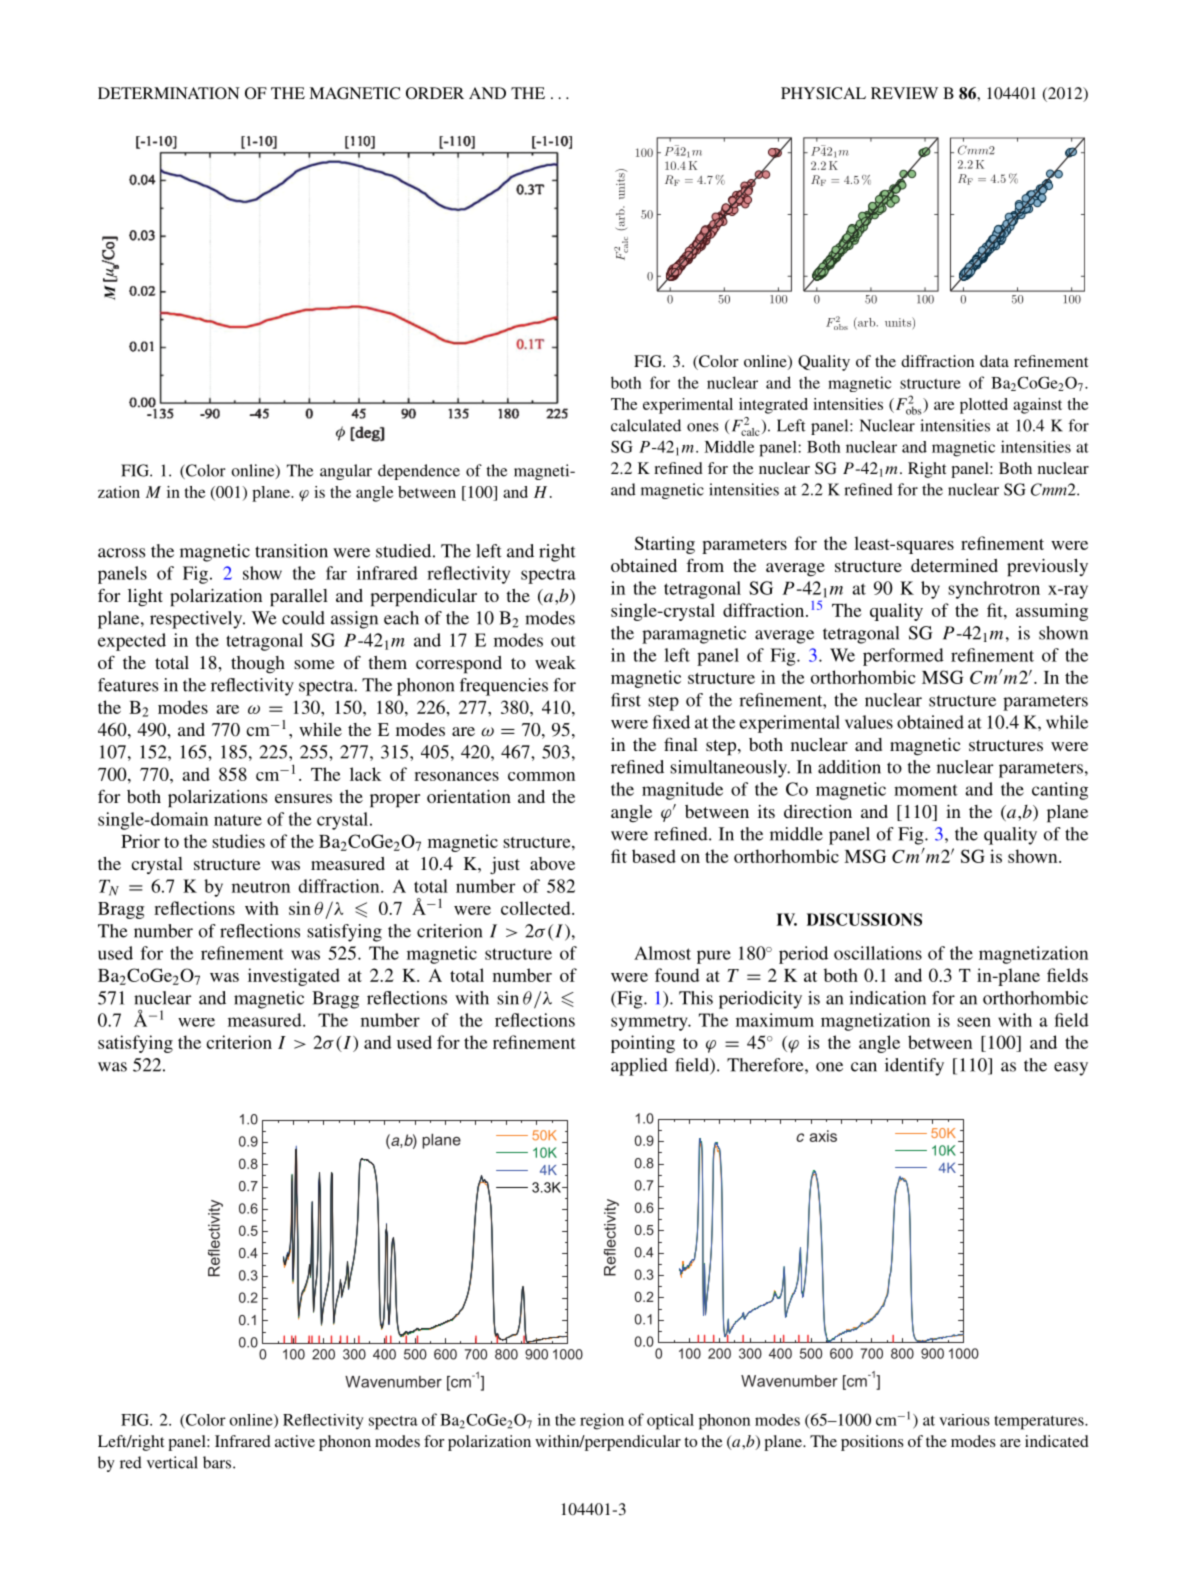 The height and width of the page is (1580, 1185). I want to click on moment, so click(926, 790).
